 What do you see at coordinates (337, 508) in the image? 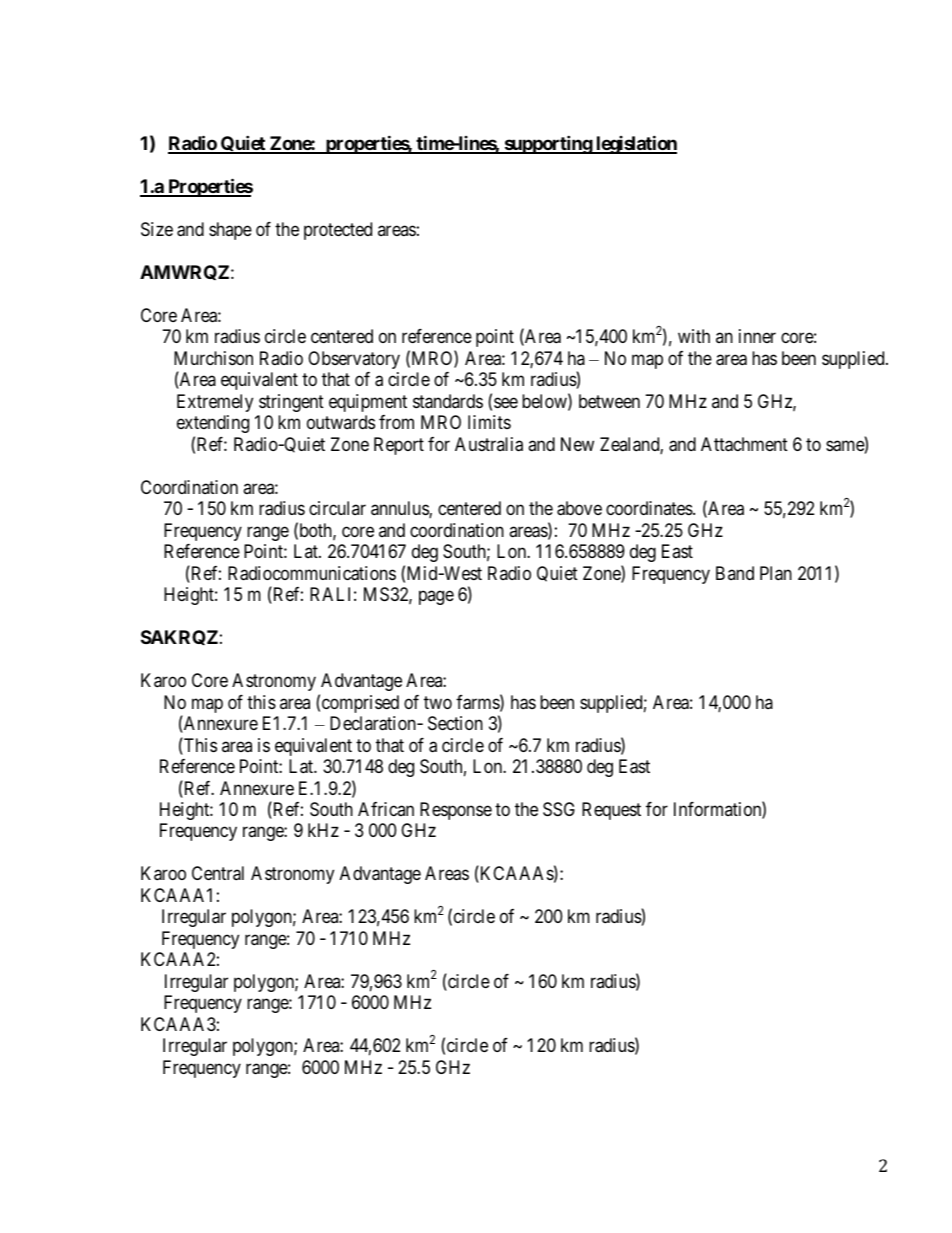
I see `circular` at bounding box center [337, 508].
